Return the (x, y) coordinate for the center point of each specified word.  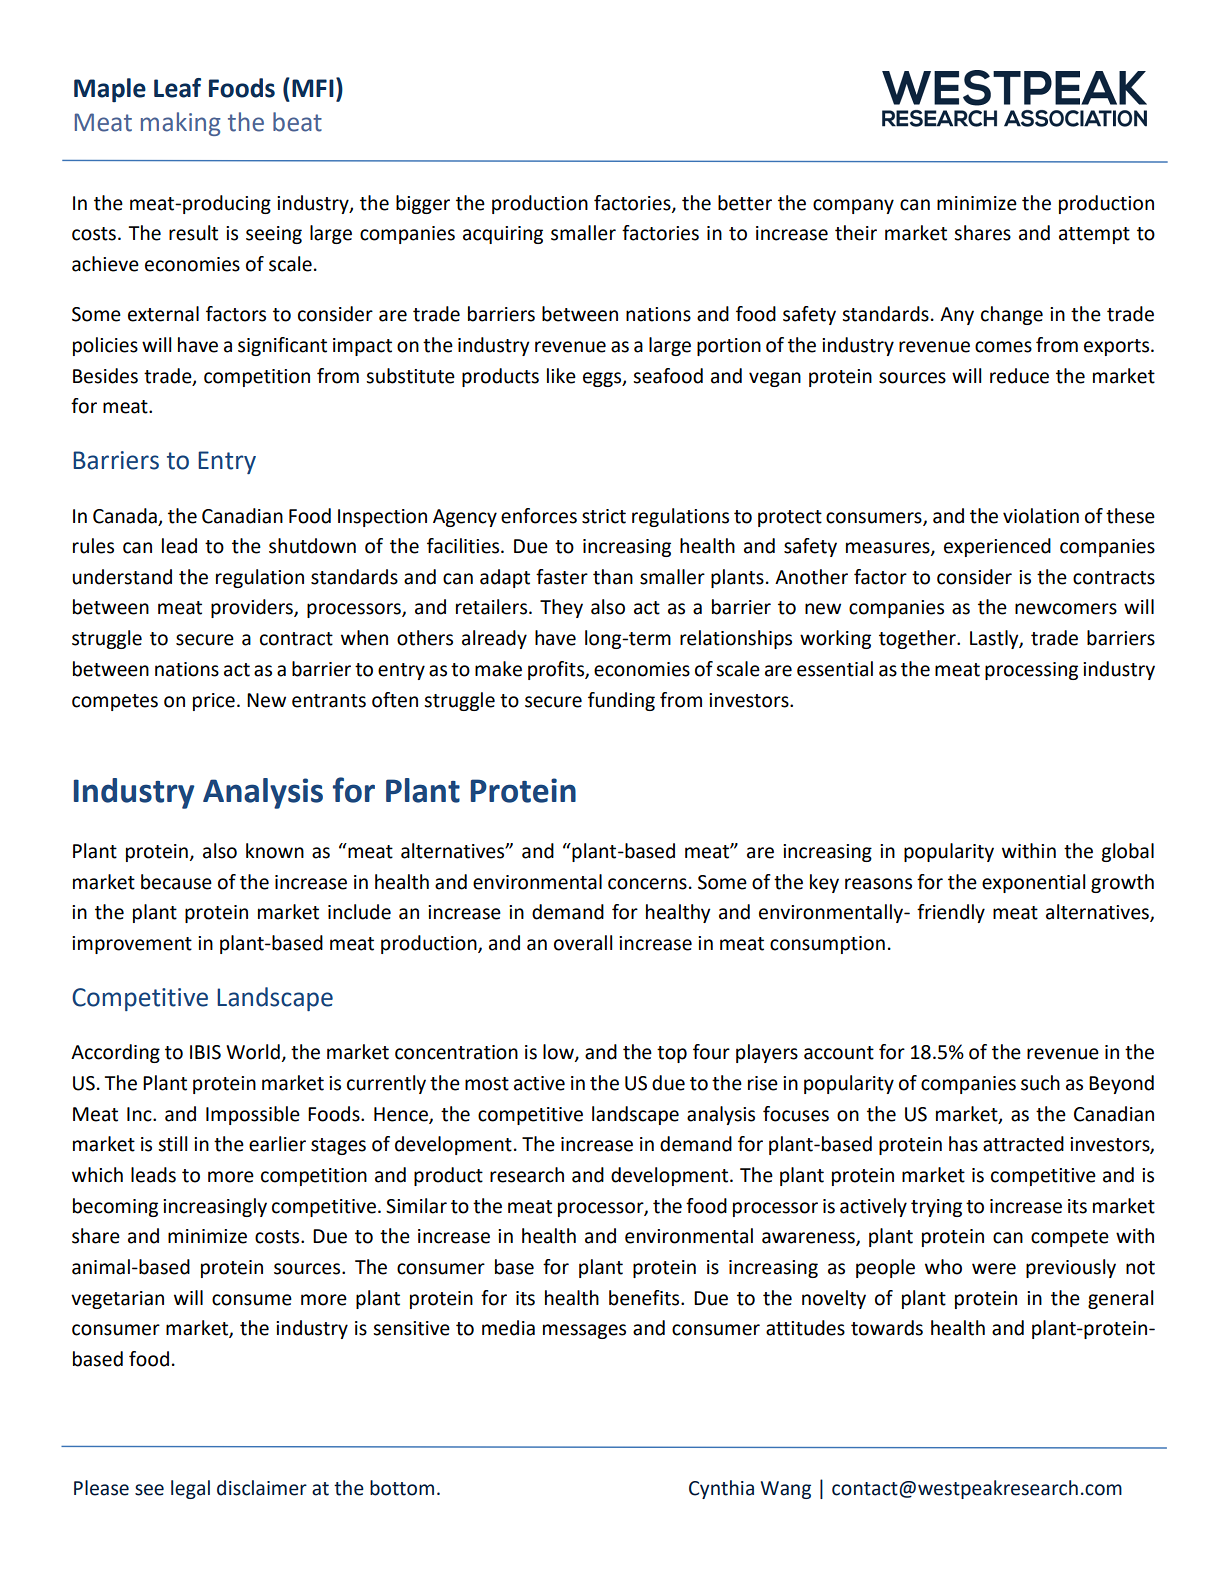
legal (190, 1489)
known (275, 851)
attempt (1094, 235)
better (745, 203)
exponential (1033, 883)
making (181, 124)
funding (621, 701)
